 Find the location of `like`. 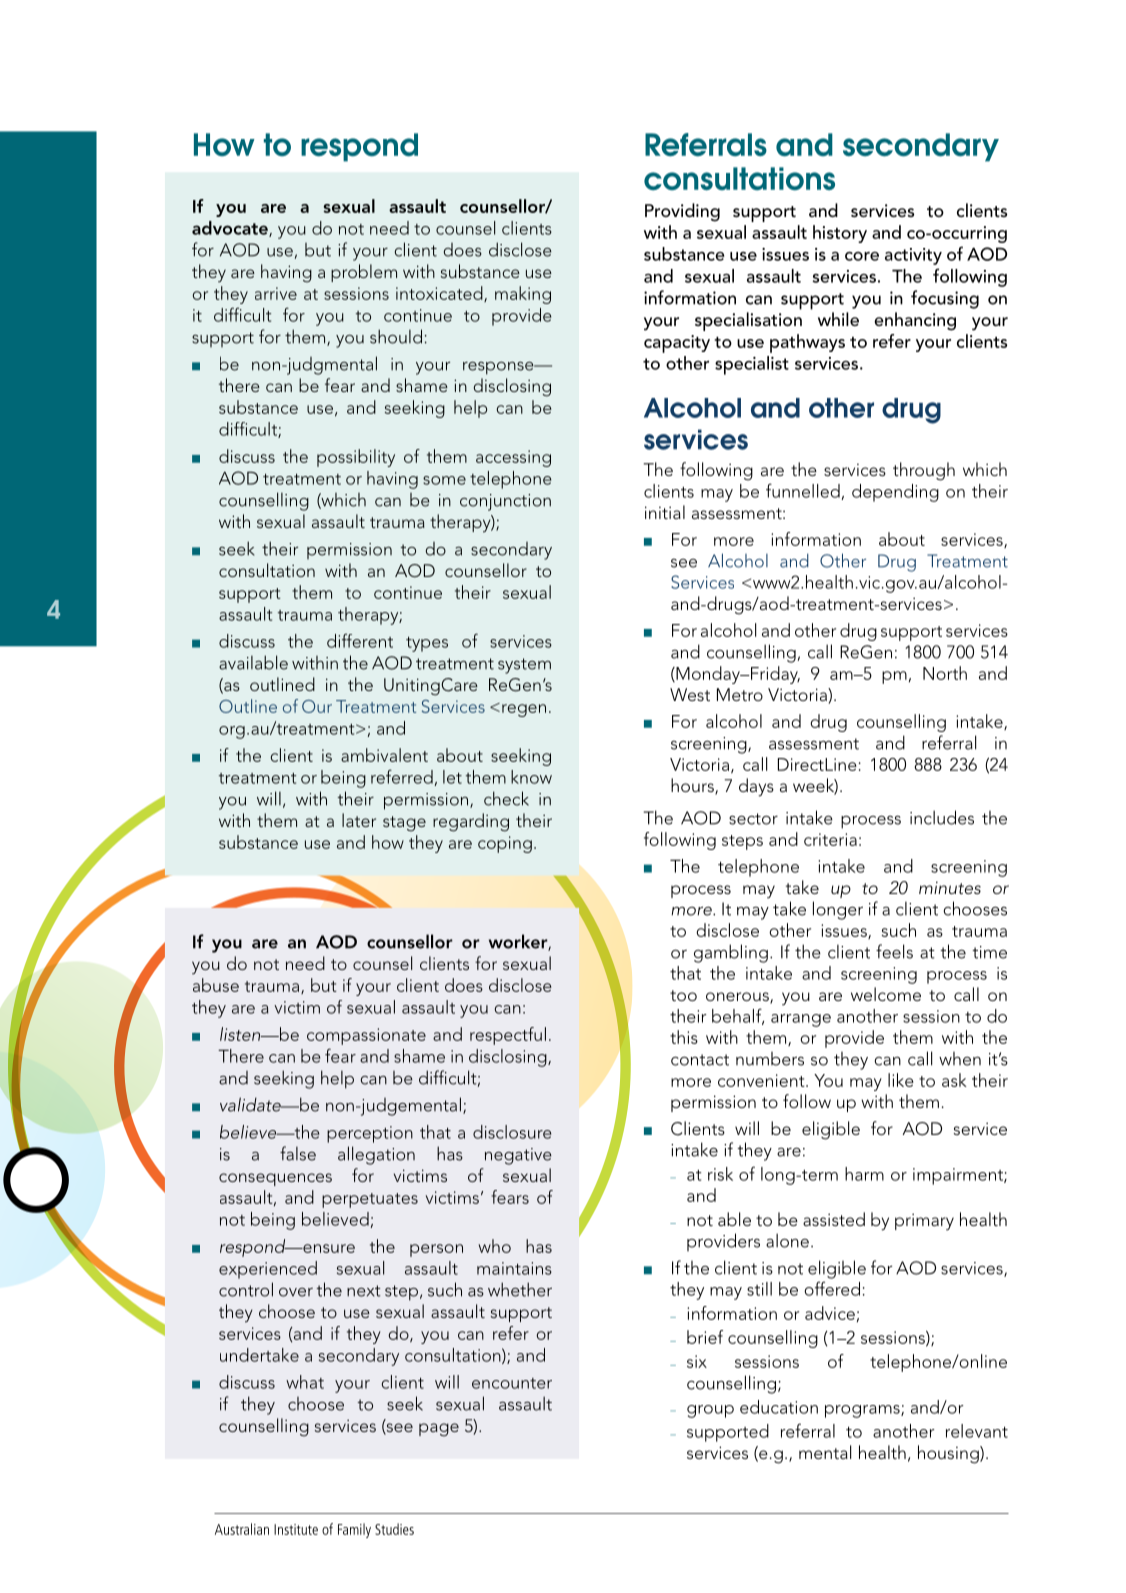

like is located at coordinates (901, 1080).
